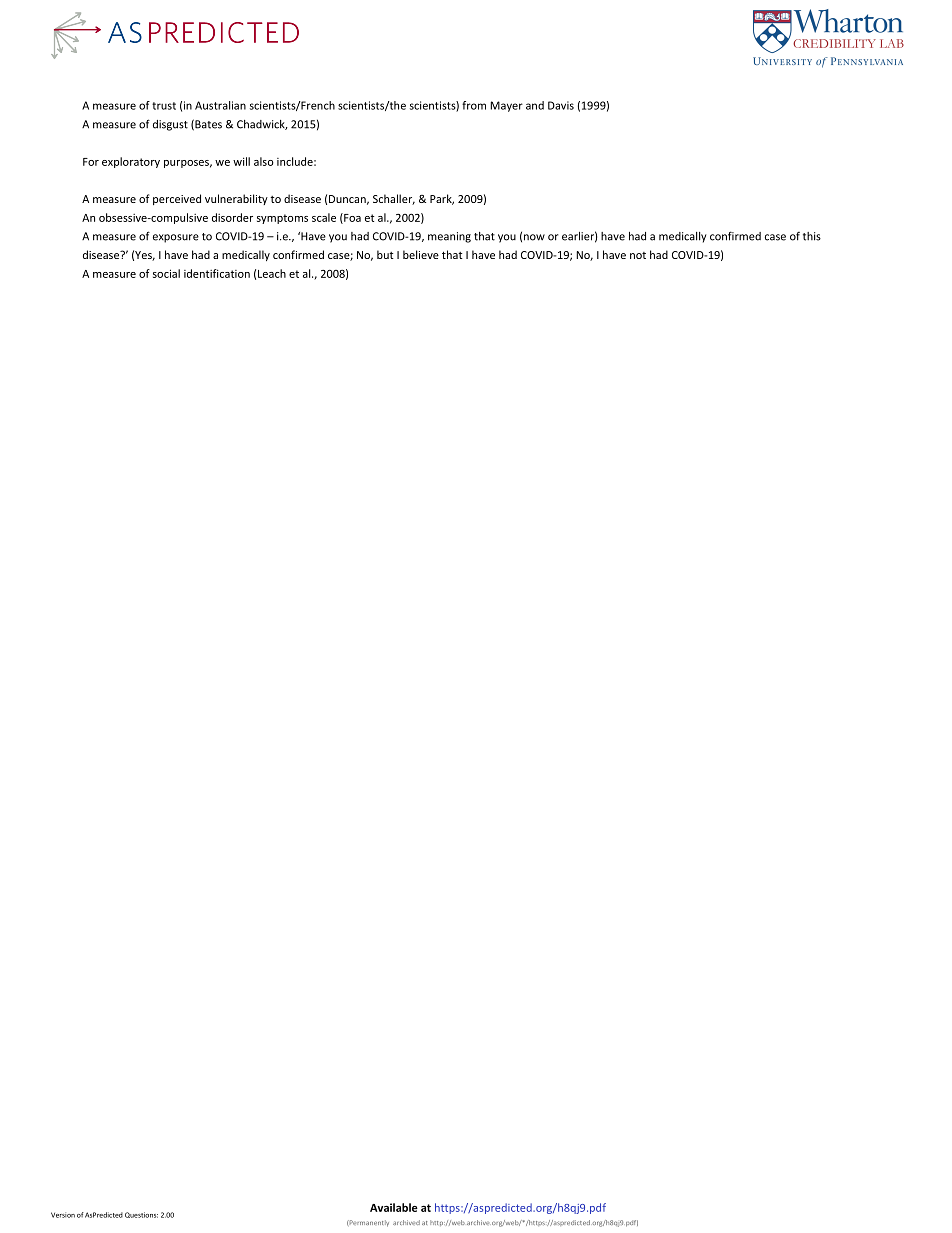 The height and width of the screenshot is (1233, 952). Describe the element at coordinates (812, 236) in the screenshot. I see `this` at that location.
